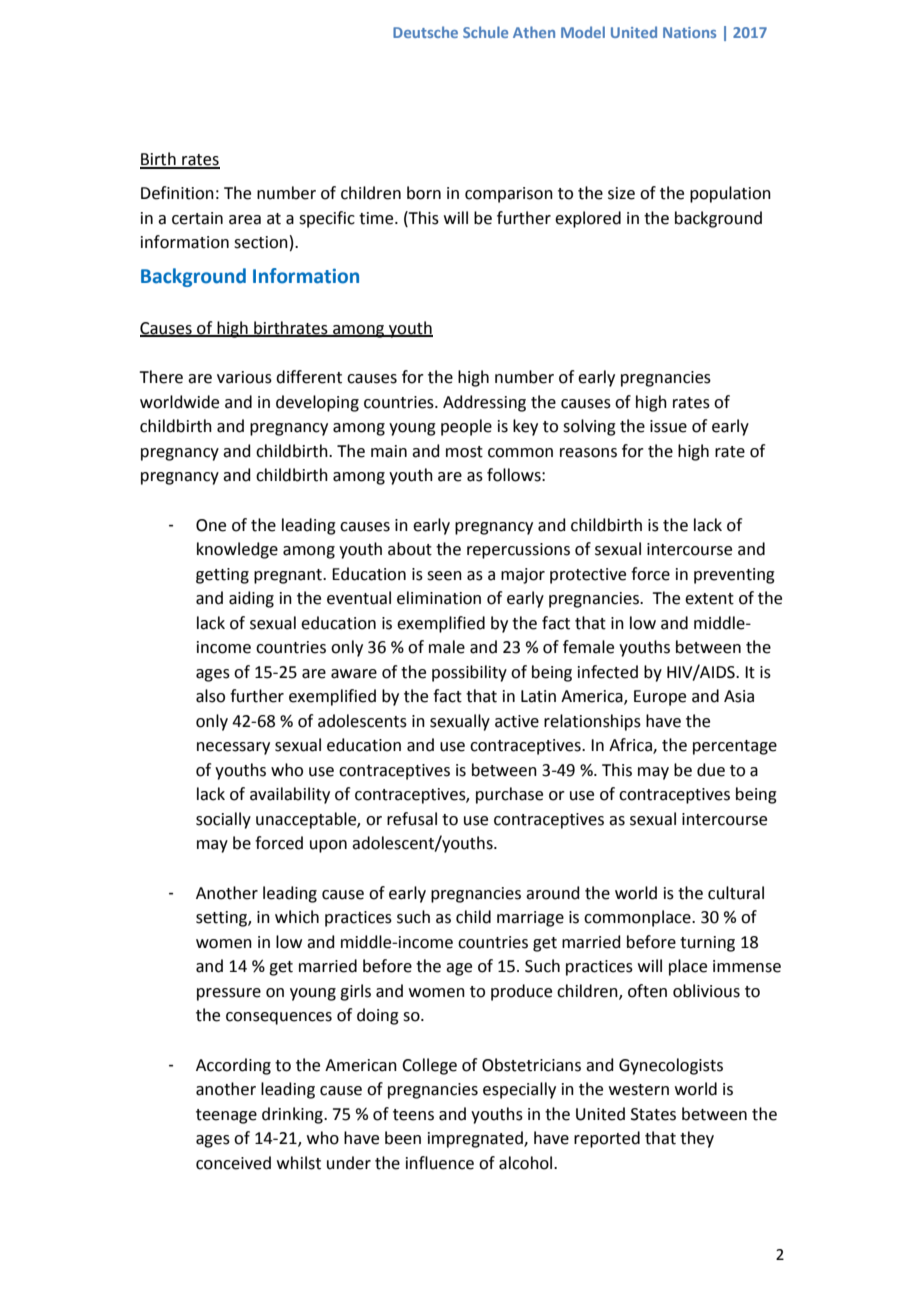 This page has width=924, height=1309. What do you see at coordinates (226, 1116) in the page?
I see `teenage` at bounding box center [226, 1116].
